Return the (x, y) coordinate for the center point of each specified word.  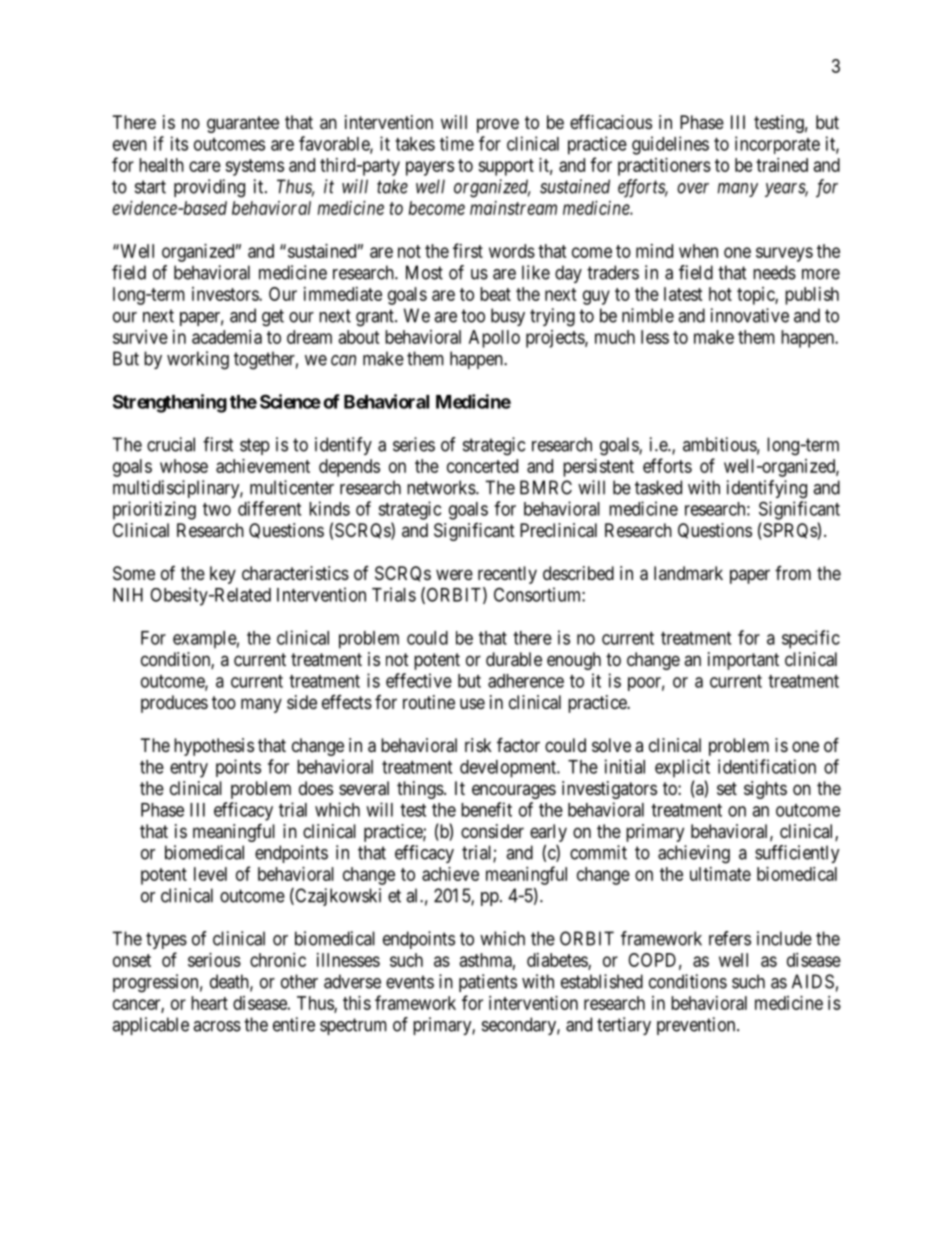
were (454, 574)
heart (209, 1003)
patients (488, 983)
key (223, 575)
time (457, 143)
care (205, 166)
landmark (688, 573)
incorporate (777, 145)
